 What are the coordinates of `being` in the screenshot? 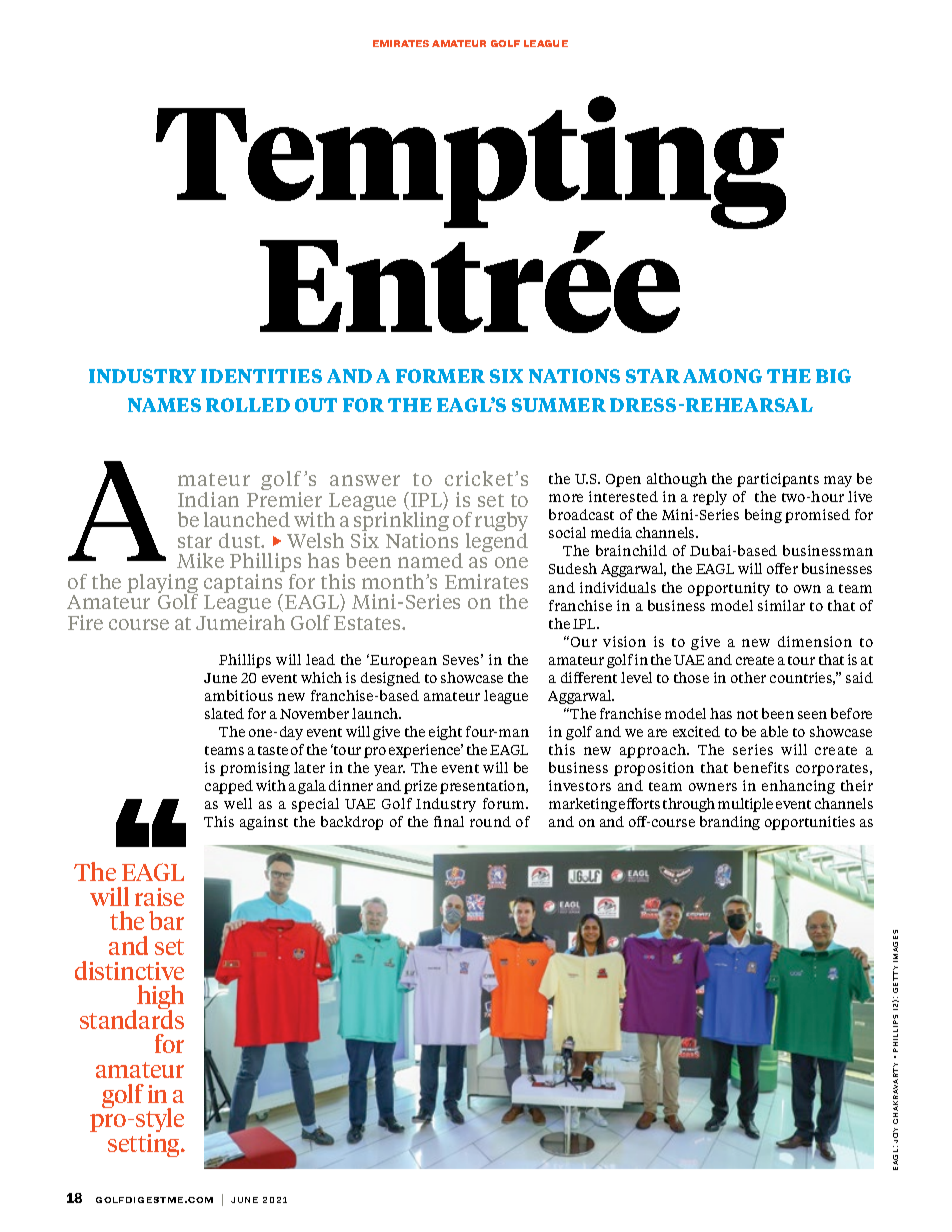 It's located at (763, 516).
